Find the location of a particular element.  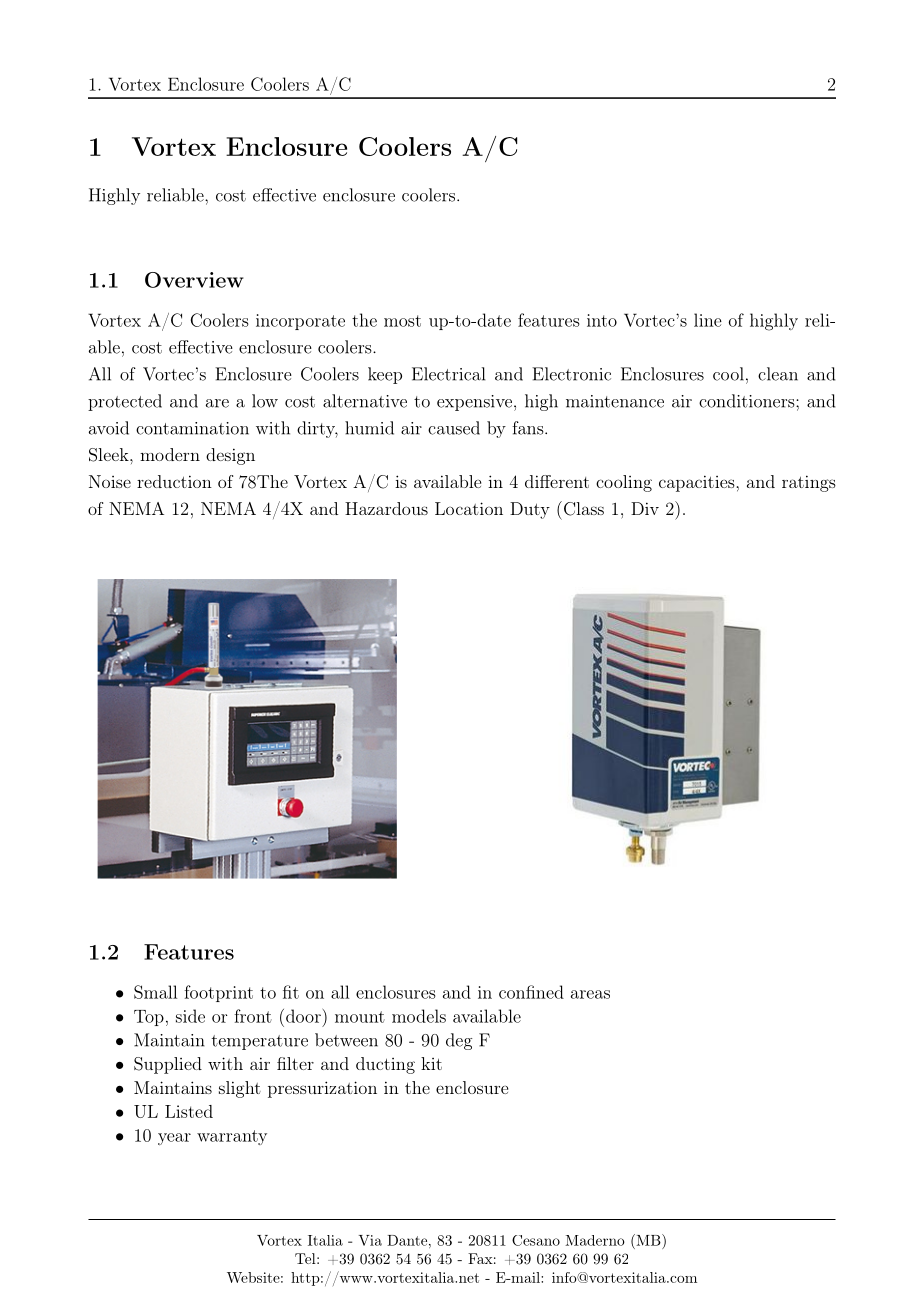

Overview is located at coordinates (194, 280).
